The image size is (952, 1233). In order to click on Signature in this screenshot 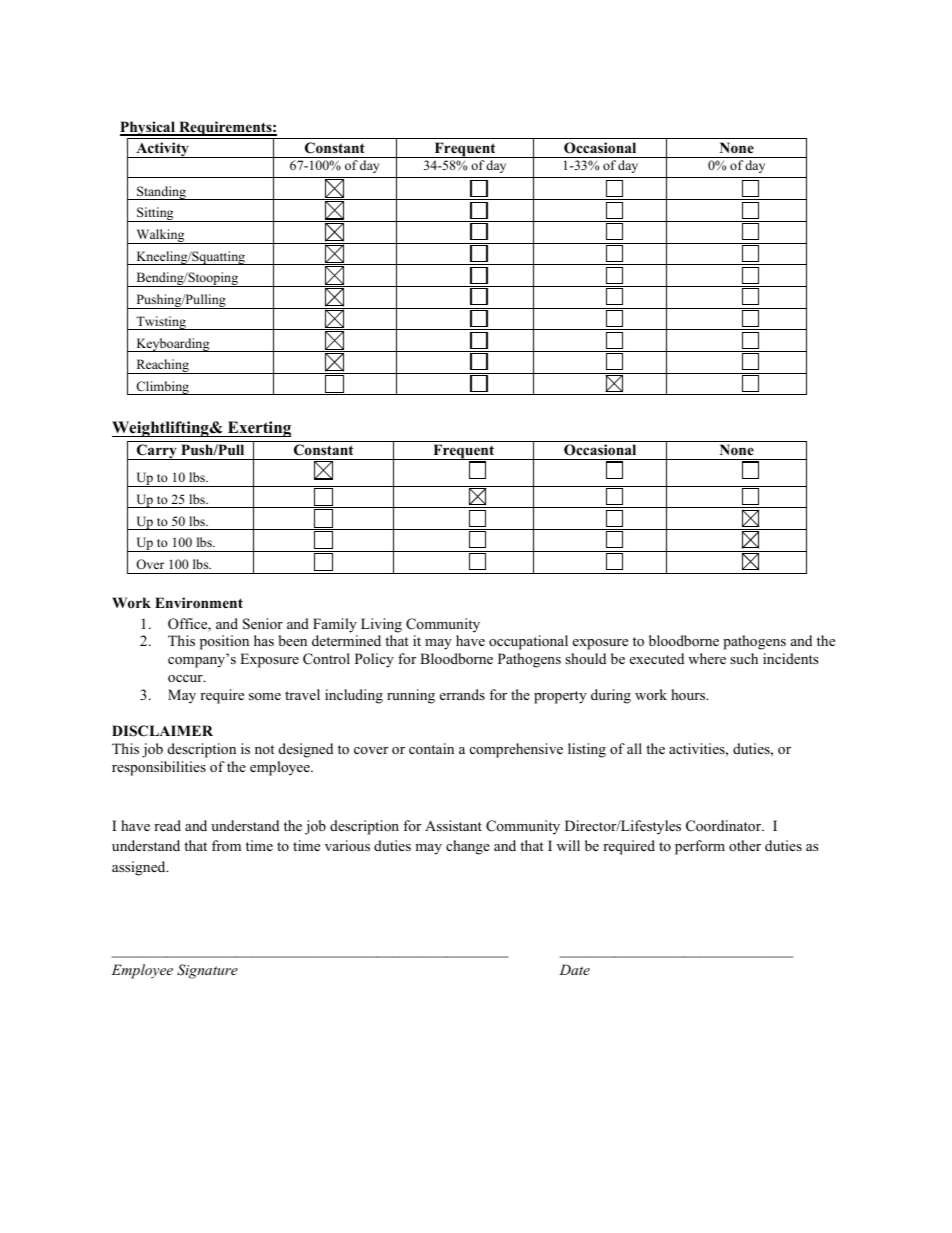, I will do `click(207, 971)`.
